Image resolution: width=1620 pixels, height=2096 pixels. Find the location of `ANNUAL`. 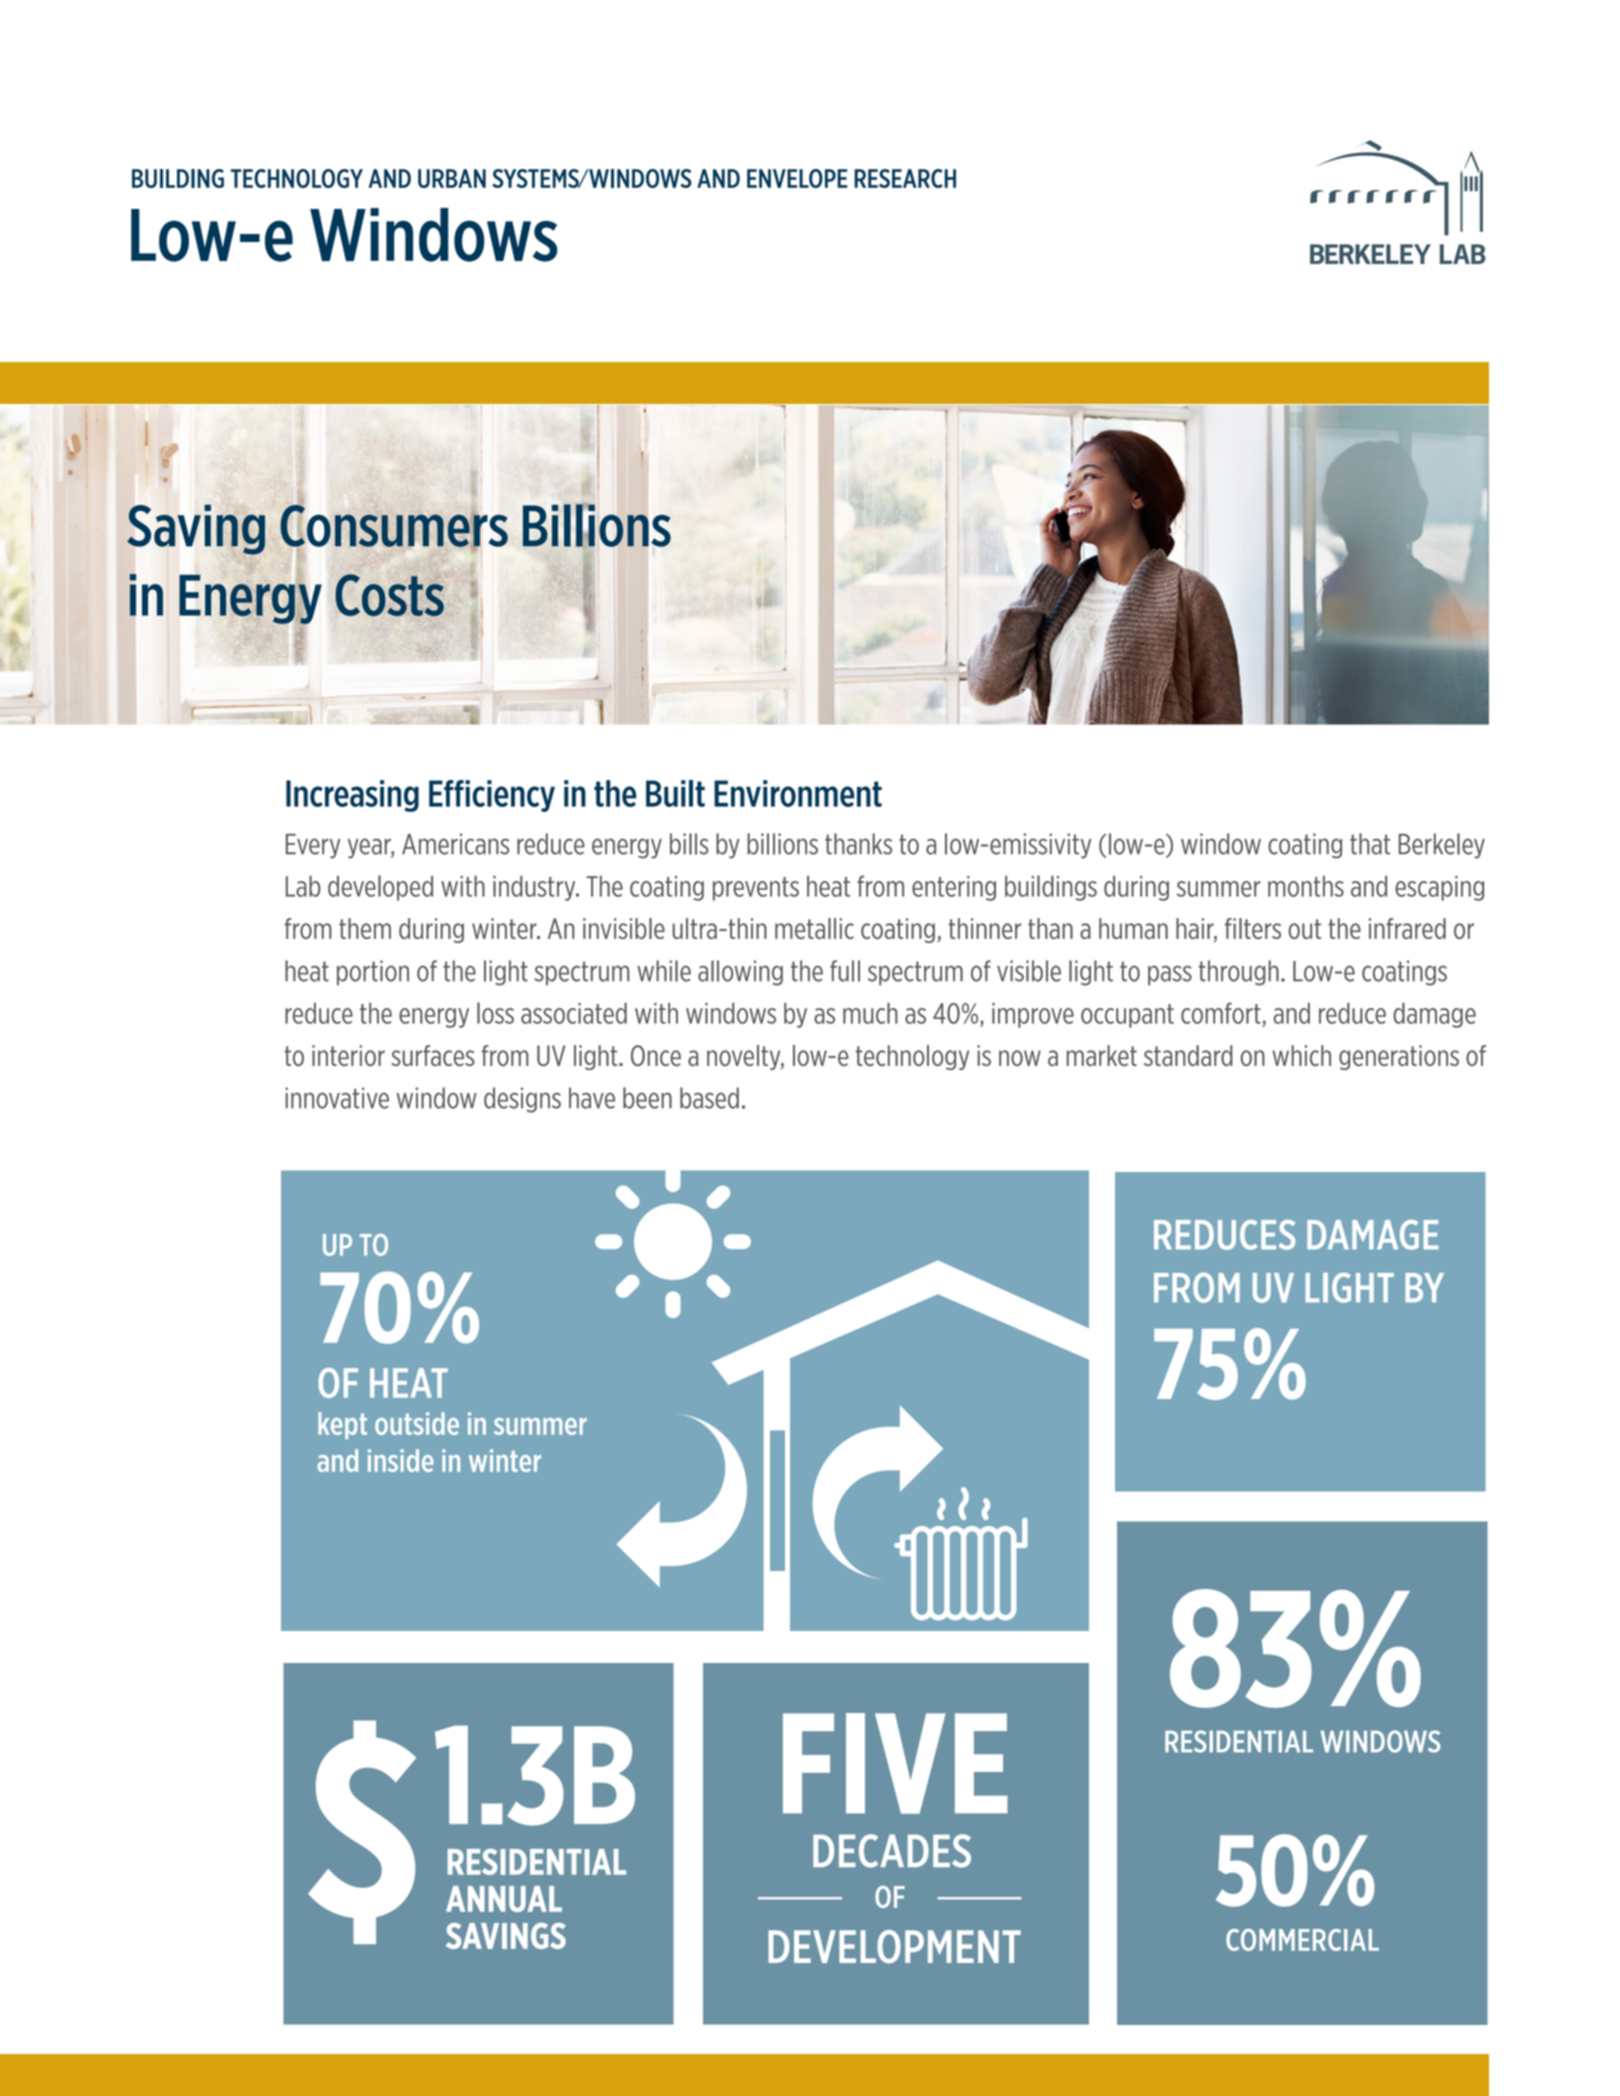

ANNUAL is located at coordinates (504, 1899).
